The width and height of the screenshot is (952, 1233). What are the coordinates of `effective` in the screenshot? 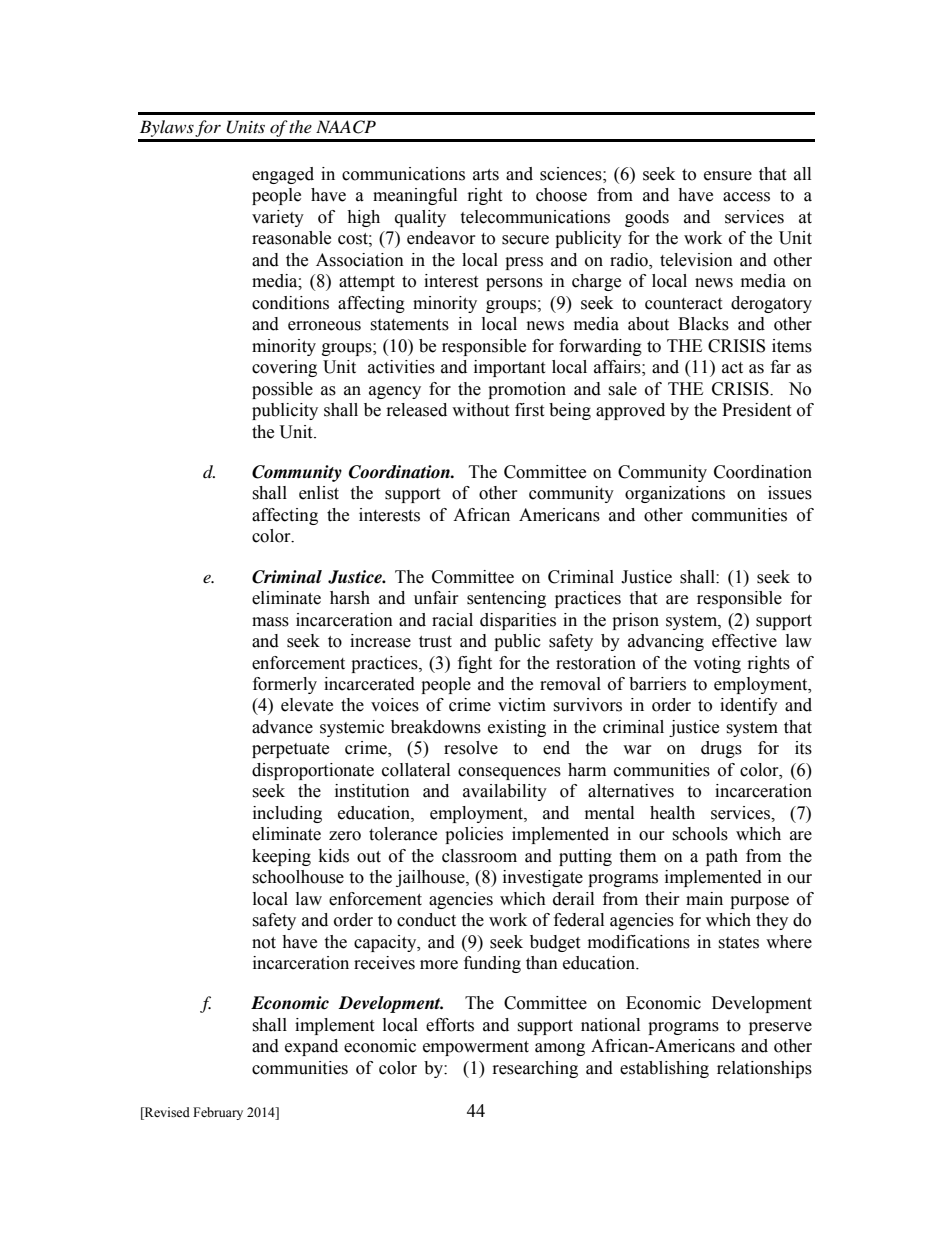 It's located at (744, 641).
